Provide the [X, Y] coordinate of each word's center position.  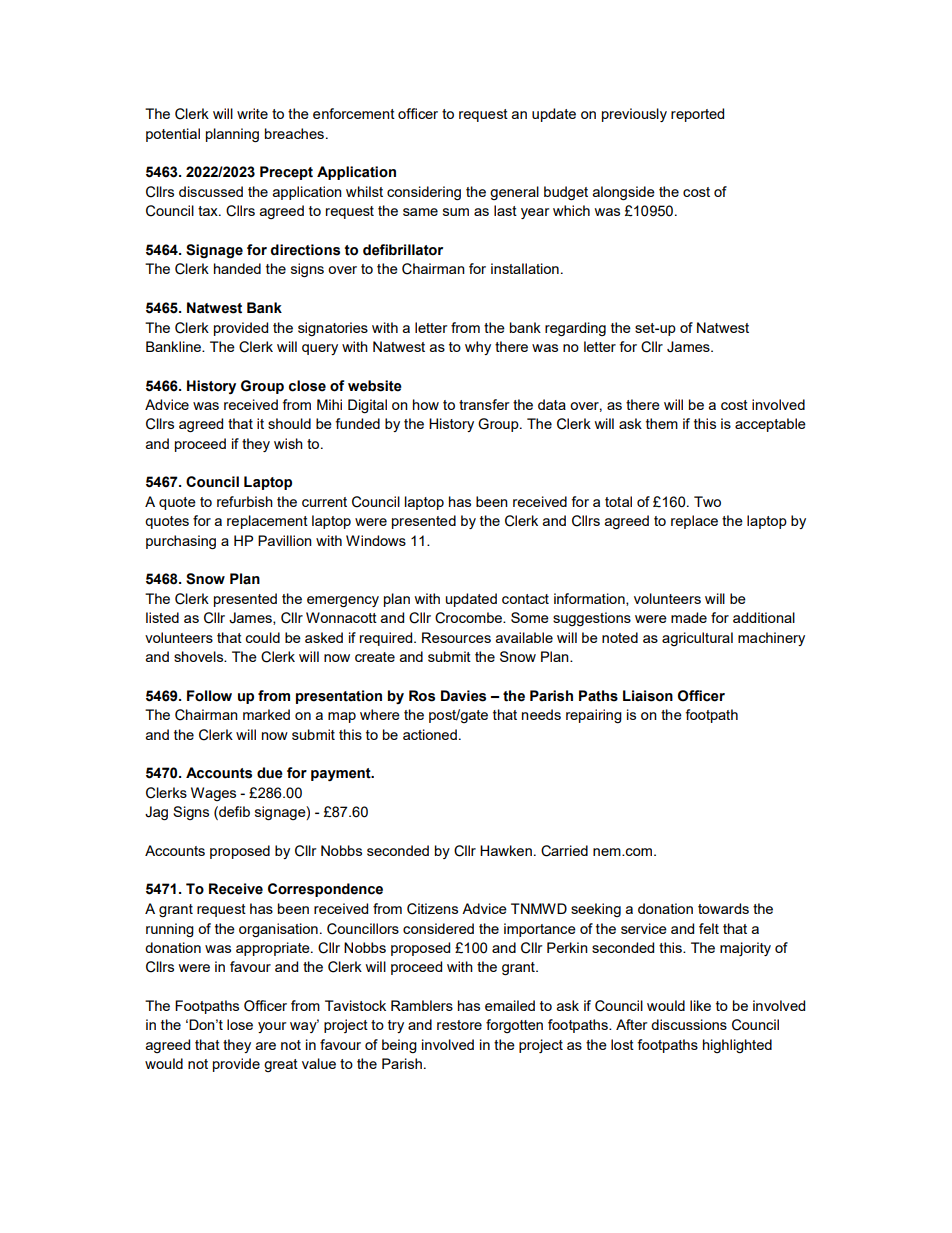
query [320, 349]
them [662, 423]
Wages [213, 794]
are [266, 1046]
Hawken [506, 850]
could [262, 637]
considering [424, 193]
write [252, 113]
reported [697, 115]
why [478, 348]
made [689, 617]
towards [723, 908]
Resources [456, 637]
